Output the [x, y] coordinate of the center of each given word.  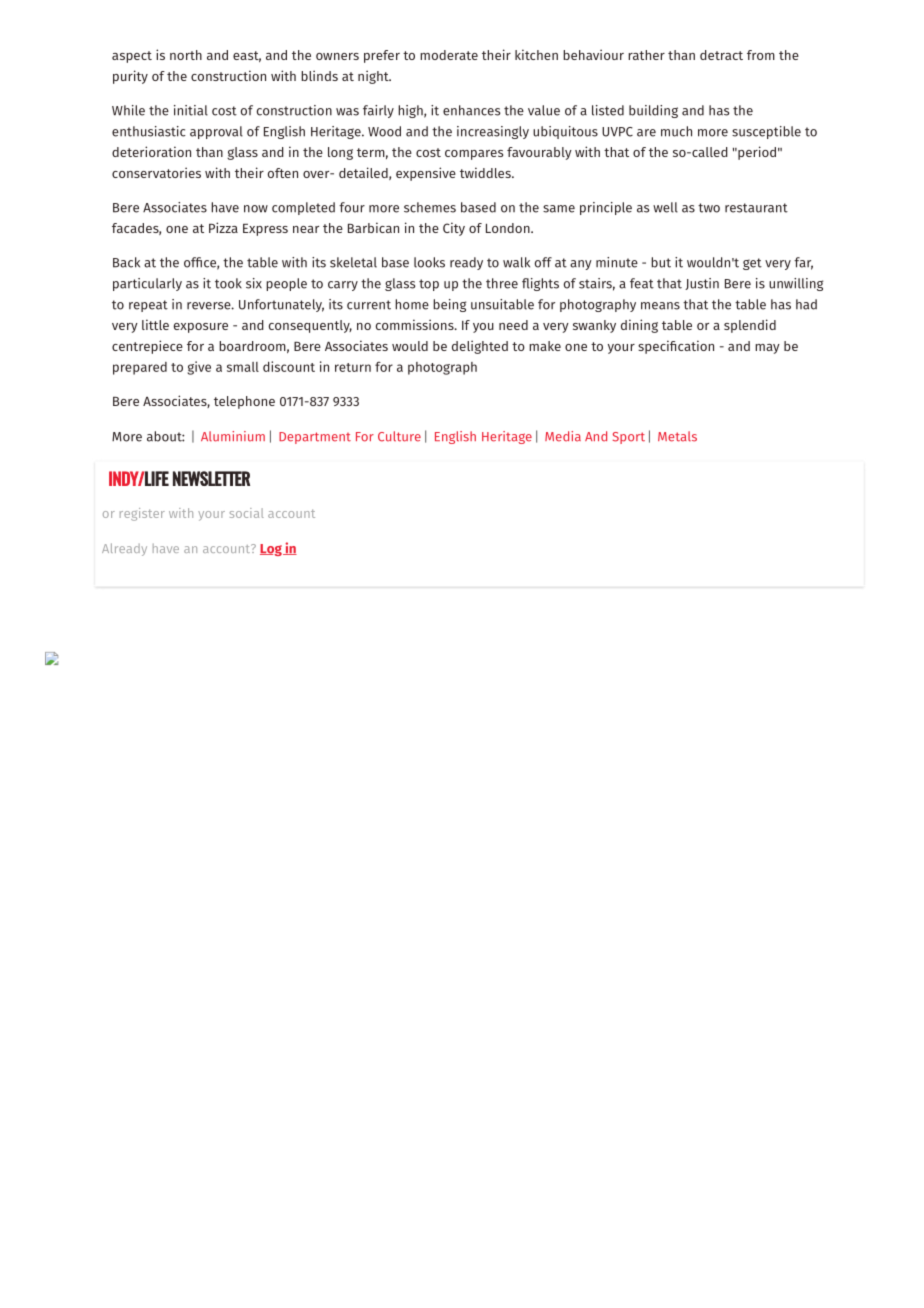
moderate [449, 55]
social [247, 513]
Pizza [223, 227]
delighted [480, 347]
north [186, 55]
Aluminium [233, 436]
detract [721, 55]
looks [429, 262]
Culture [399, 436]
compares [474, 155]
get [752, 264]
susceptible [766, 132]
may [767, 349]
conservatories [156, 172]
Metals [677, 436]
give [199, 368]
